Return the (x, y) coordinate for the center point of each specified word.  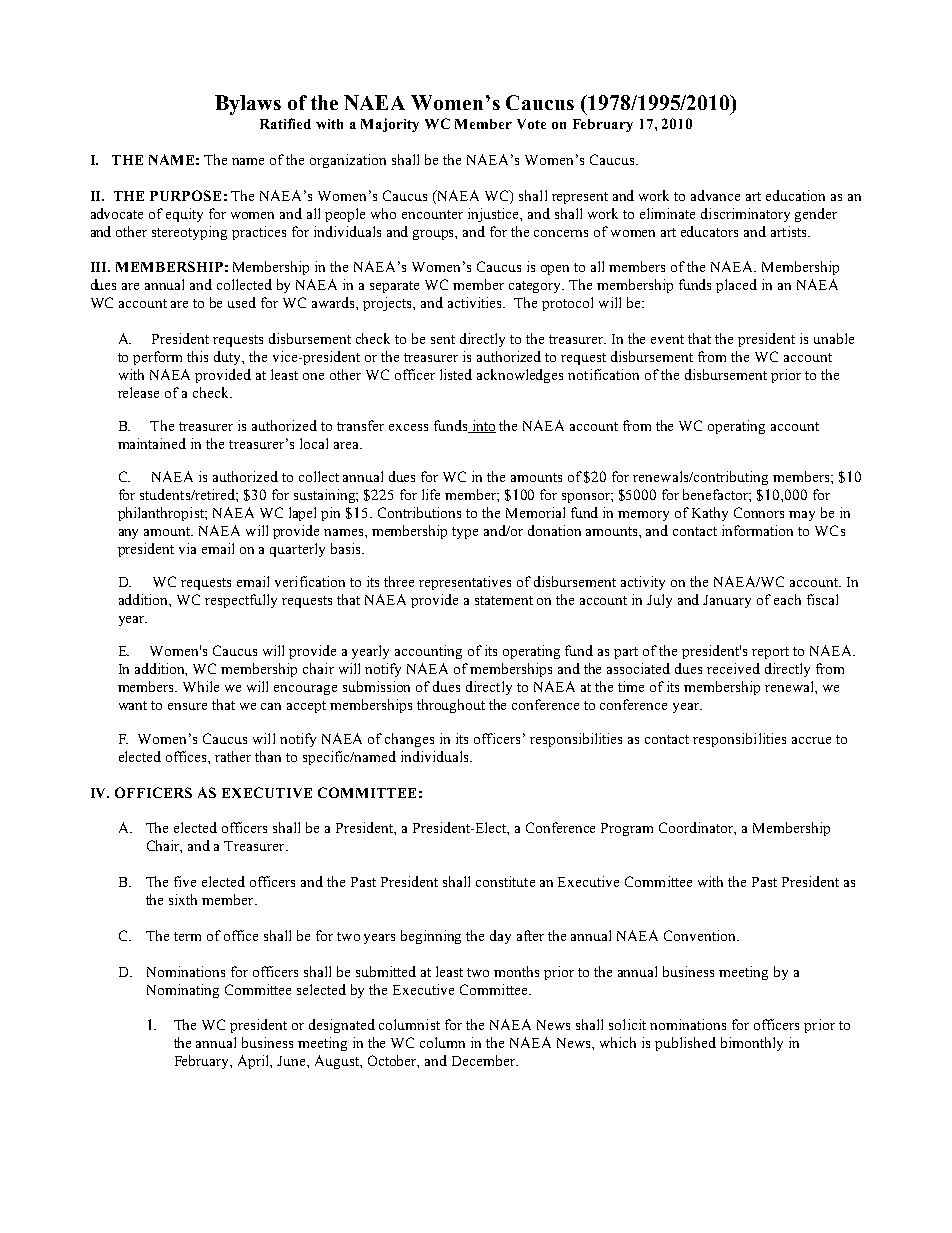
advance (715, 195)
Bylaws (248, 105)
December (485, 1060)
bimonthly (752, 1044)
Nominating (183, 991)
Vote (531, 124)
